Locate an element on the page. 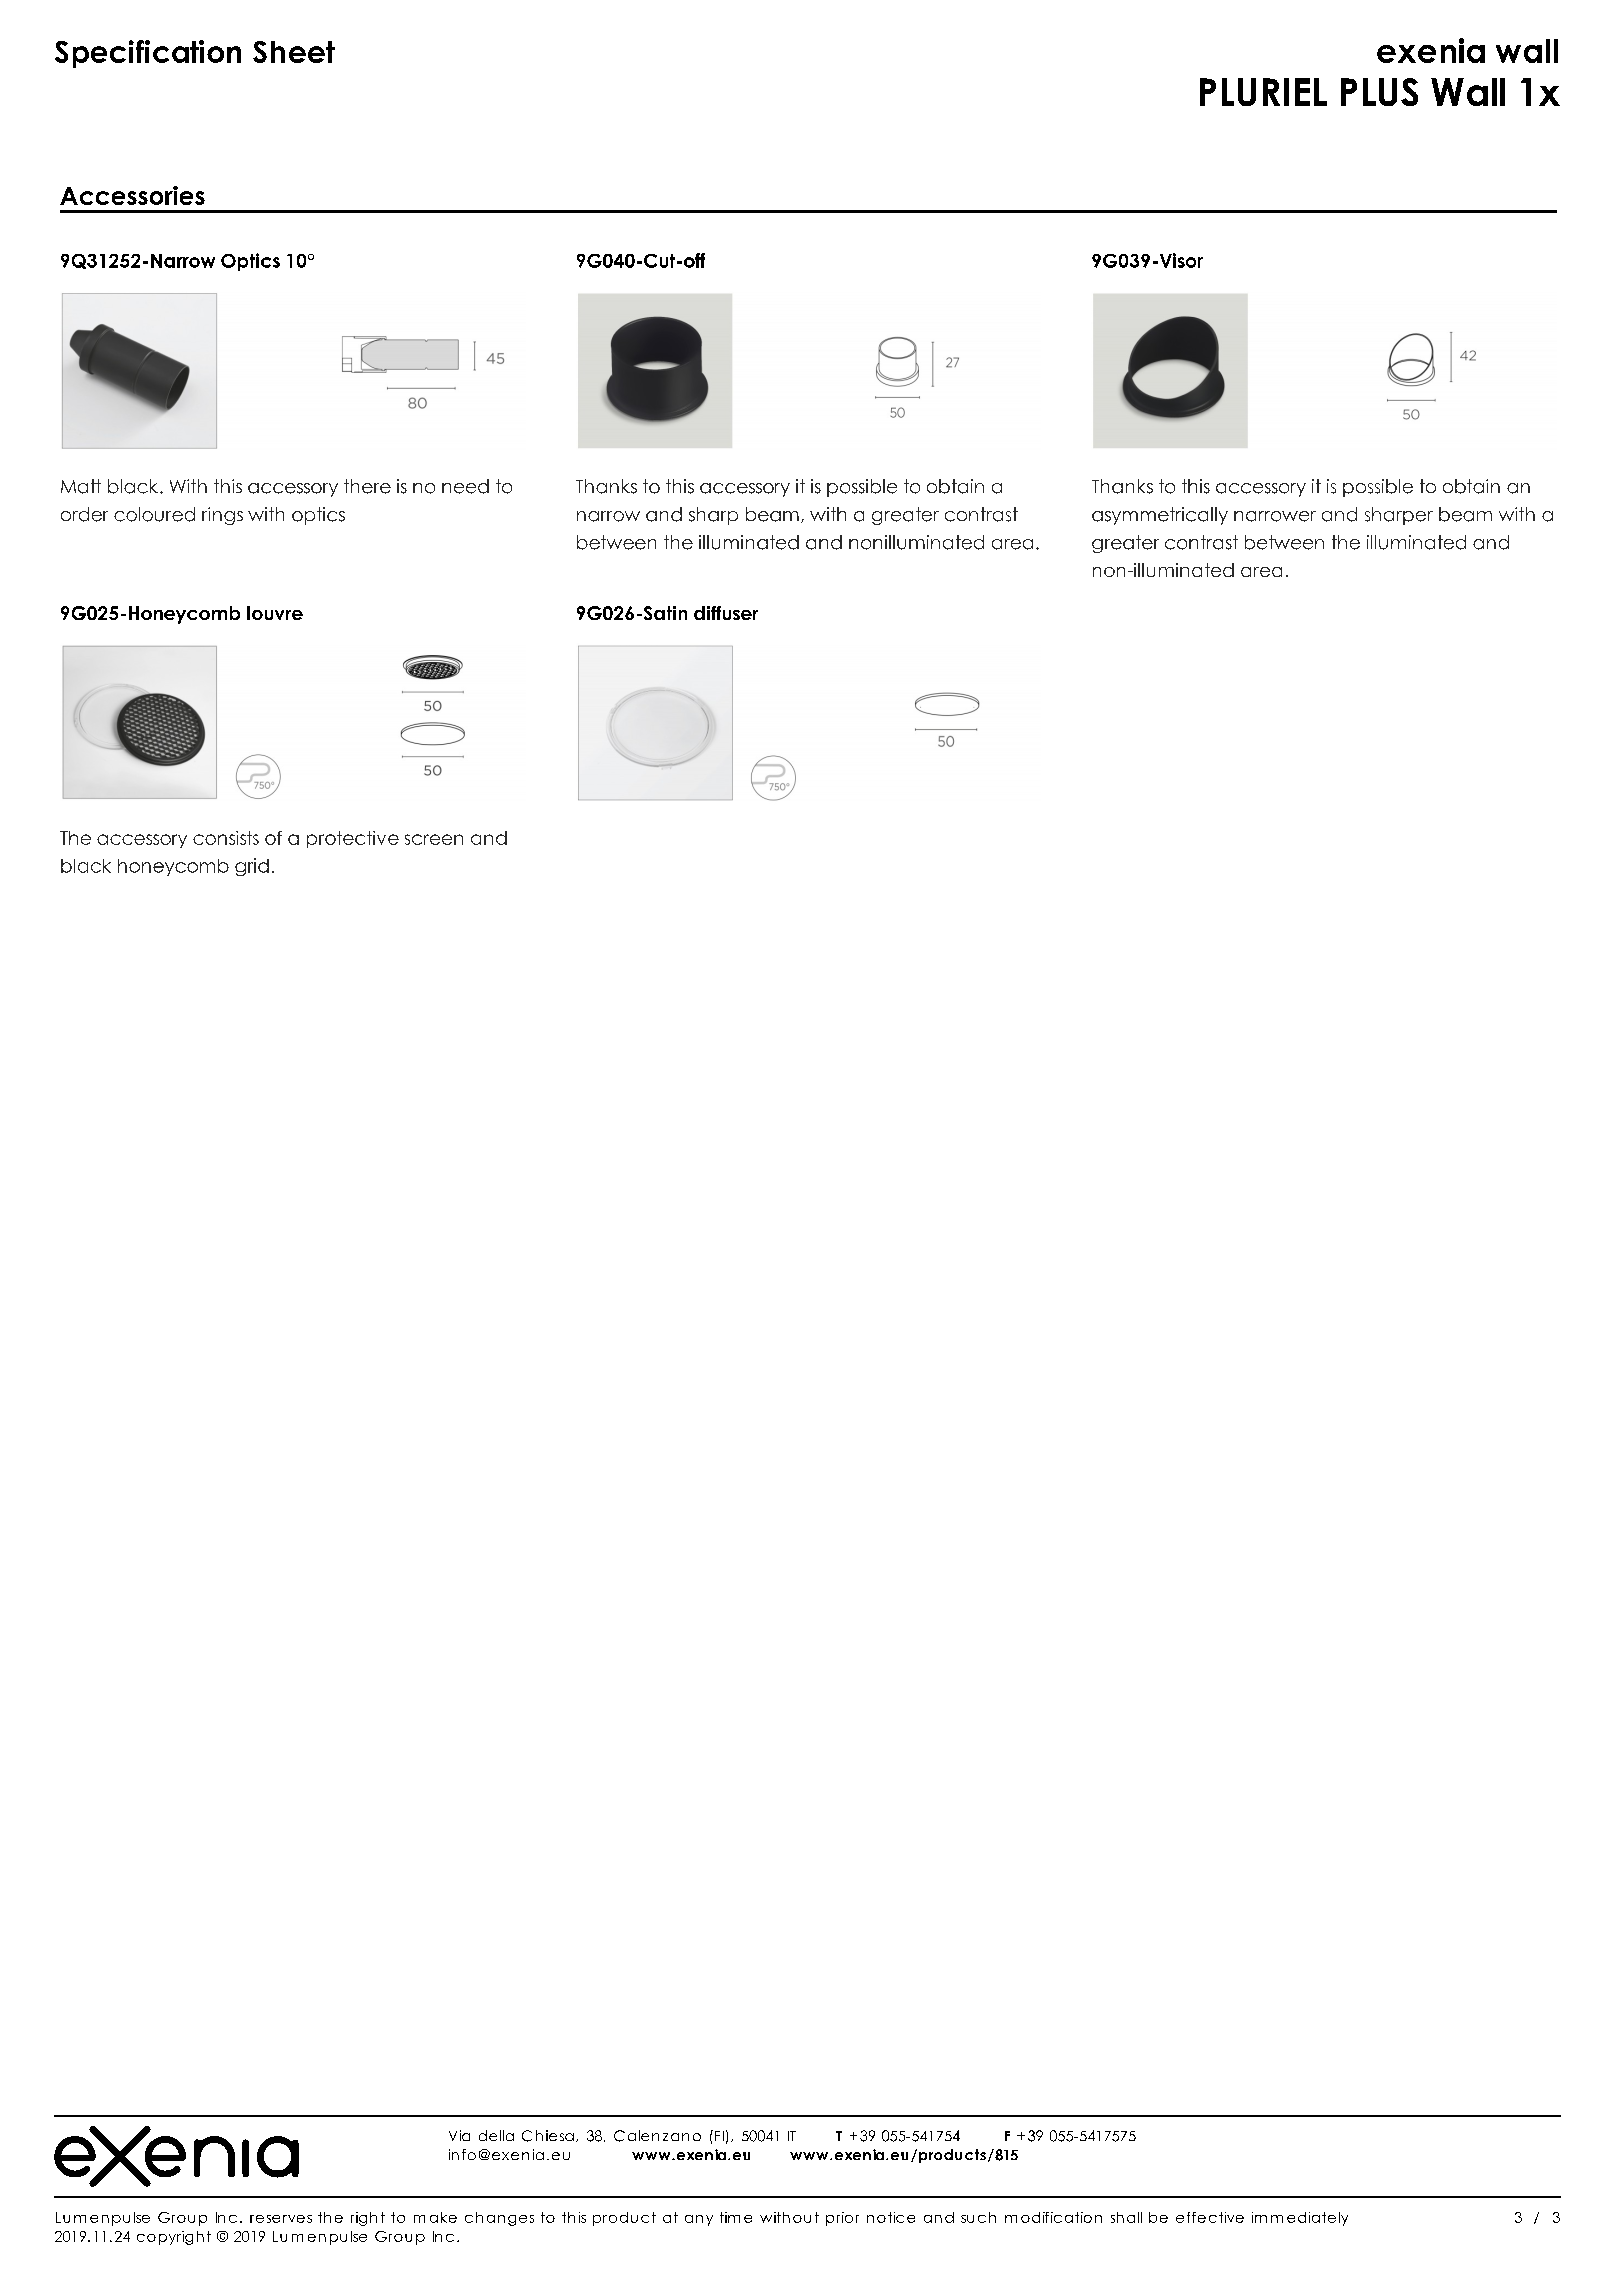  Sheet is located at coordinates (294, 52).
